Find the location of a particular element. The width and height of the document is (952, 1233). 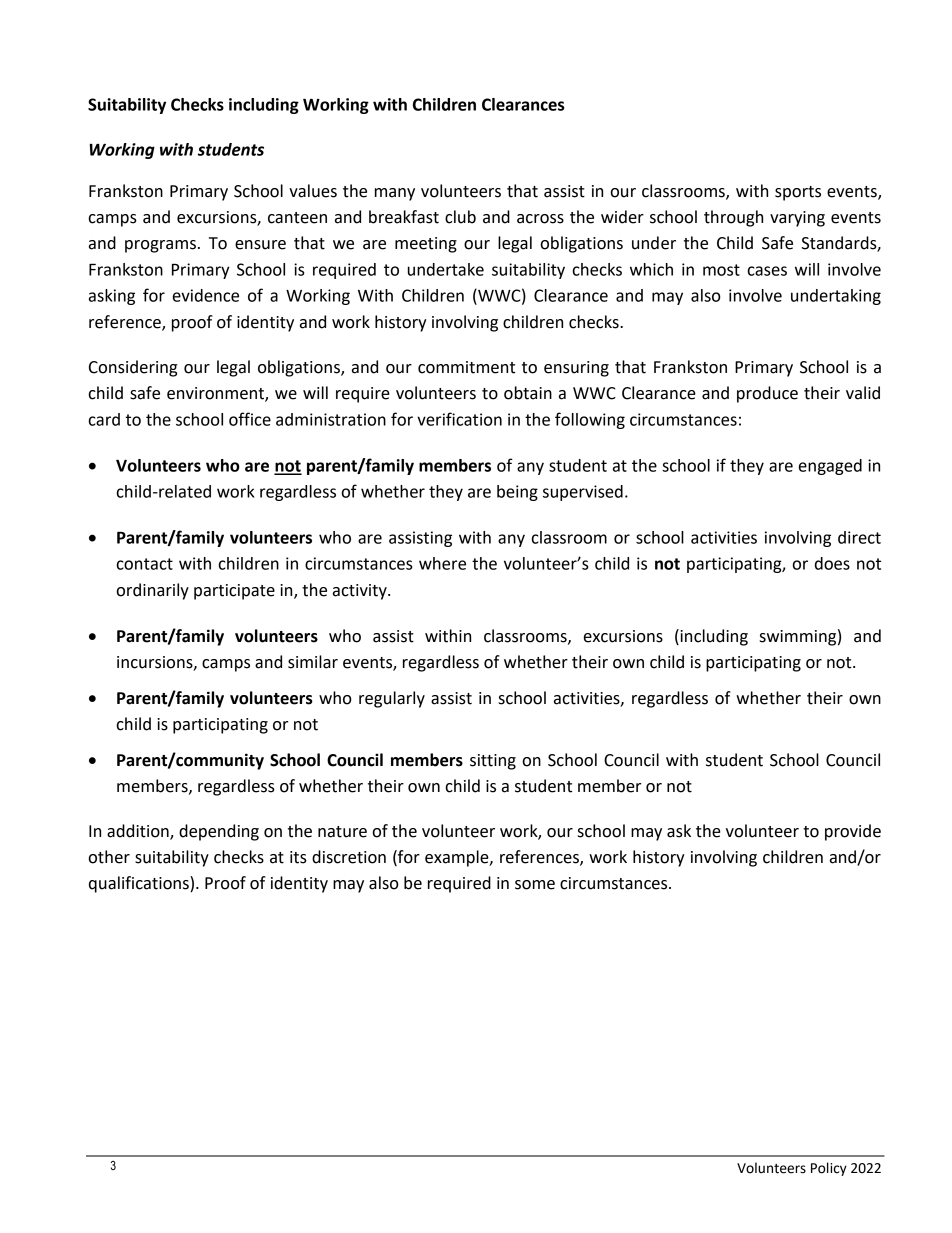

programs is located at coordinates (160, 246).
